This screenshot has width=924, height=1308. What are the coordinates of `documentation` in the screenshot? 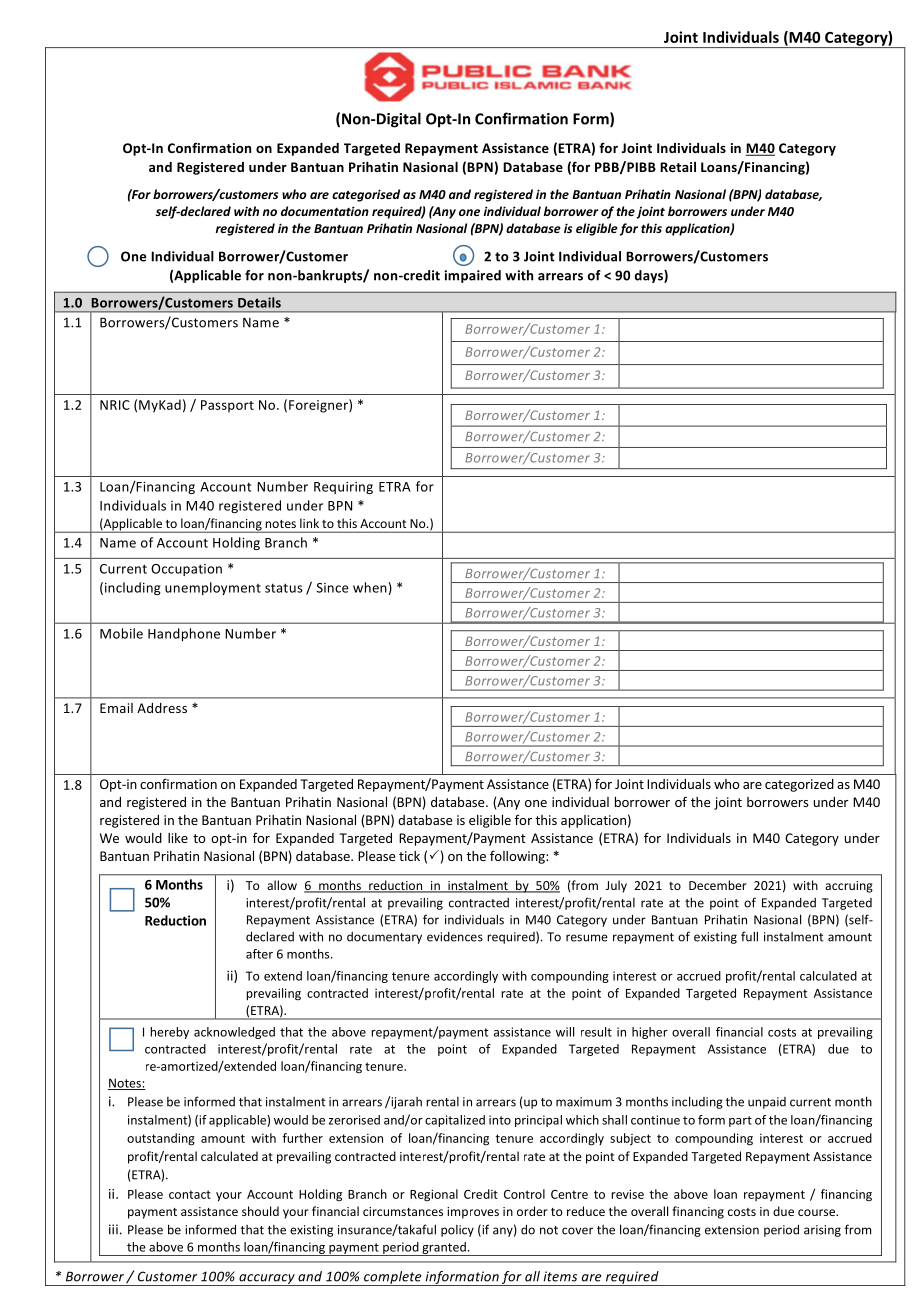 It's located at (325, 211).
